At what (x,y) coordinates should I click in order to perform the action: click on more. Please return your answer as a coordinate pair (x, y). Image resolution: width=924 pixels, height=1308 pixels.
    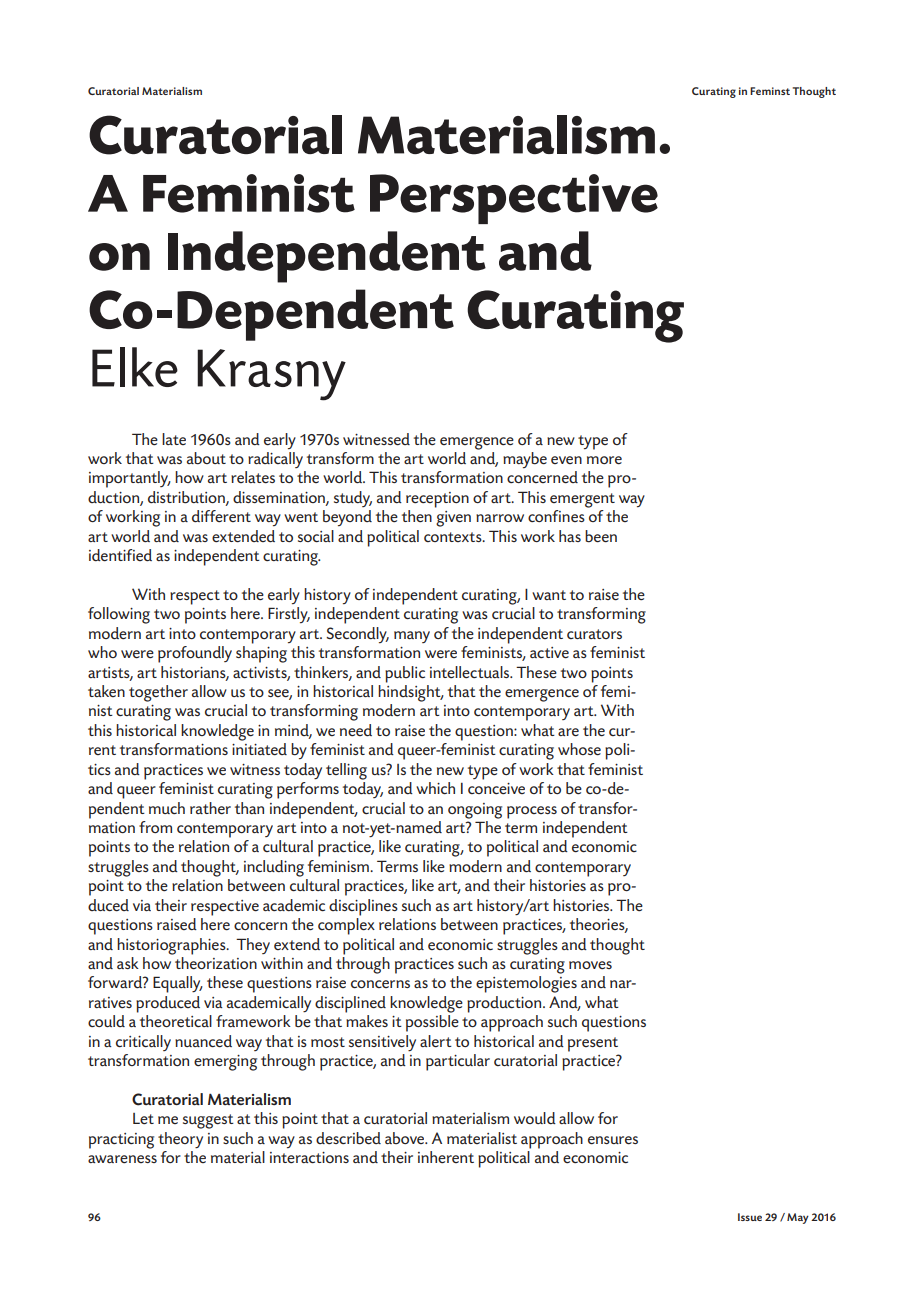
    Looking at the image, I should click on (604, 460).
